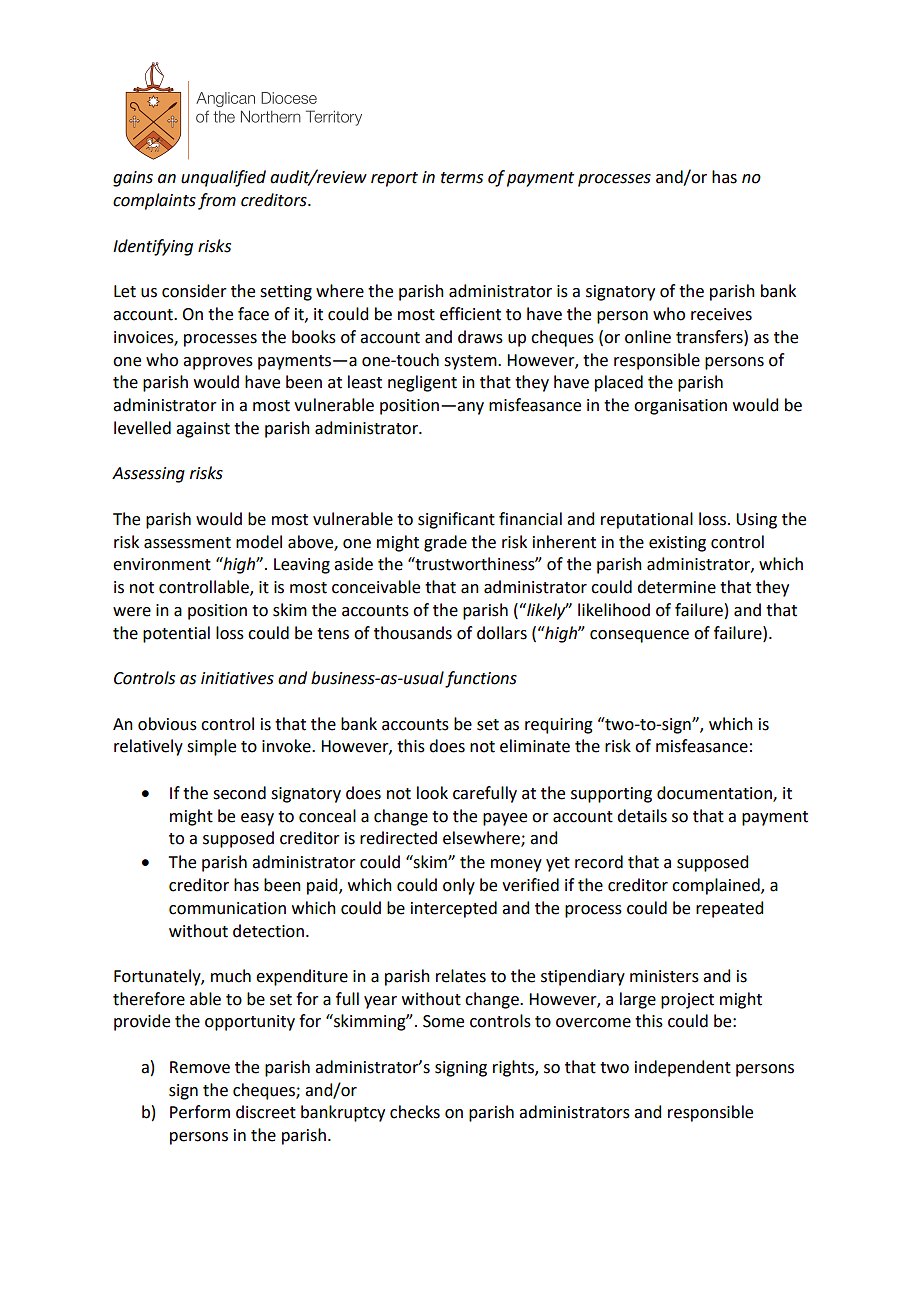 This screenshot has width=924, height=1308. Describe the element at coordinates (432, 793) in the screenshot. I see `look` at that location.
